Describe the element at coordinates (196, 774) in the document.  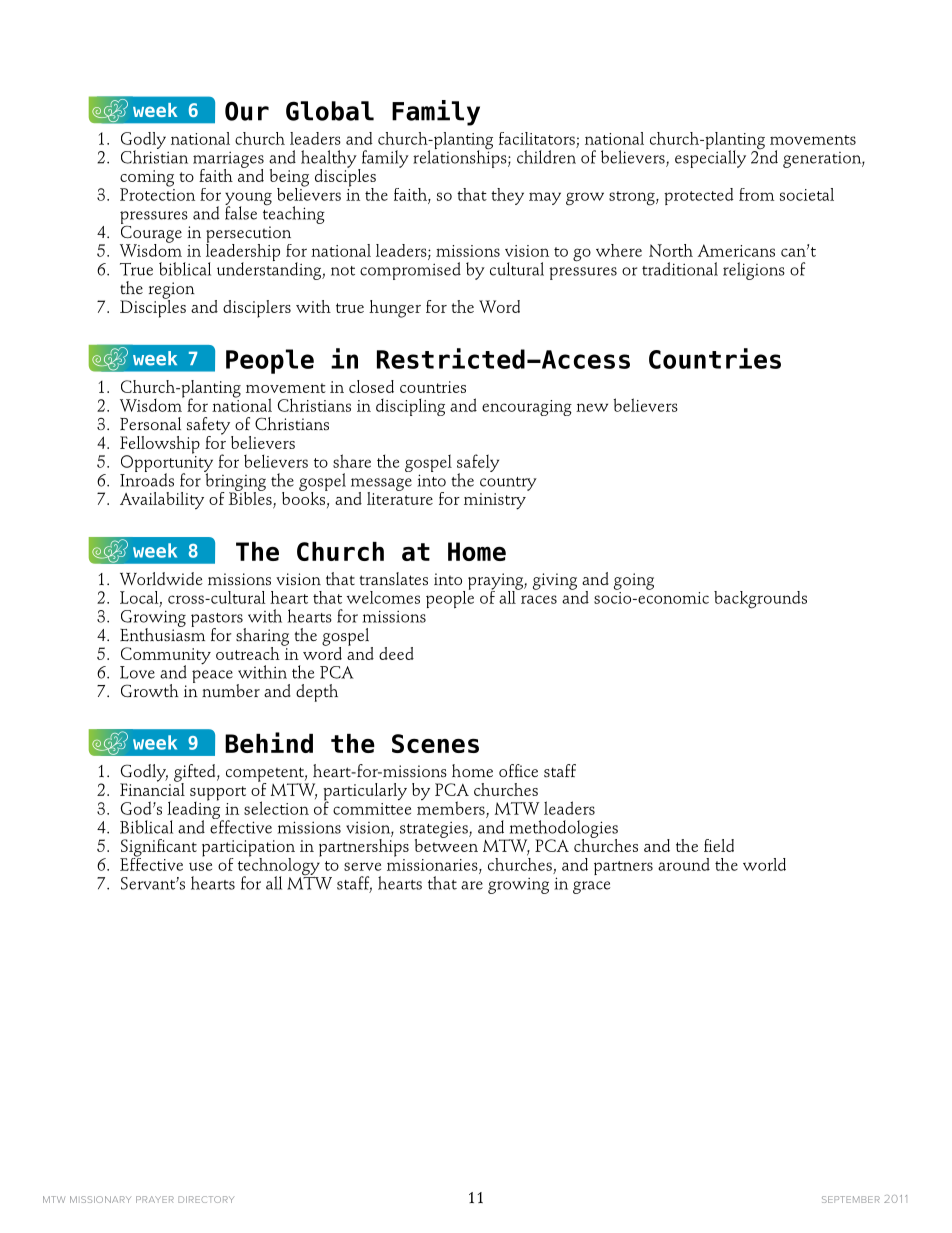
I see `gifted` at that location.
